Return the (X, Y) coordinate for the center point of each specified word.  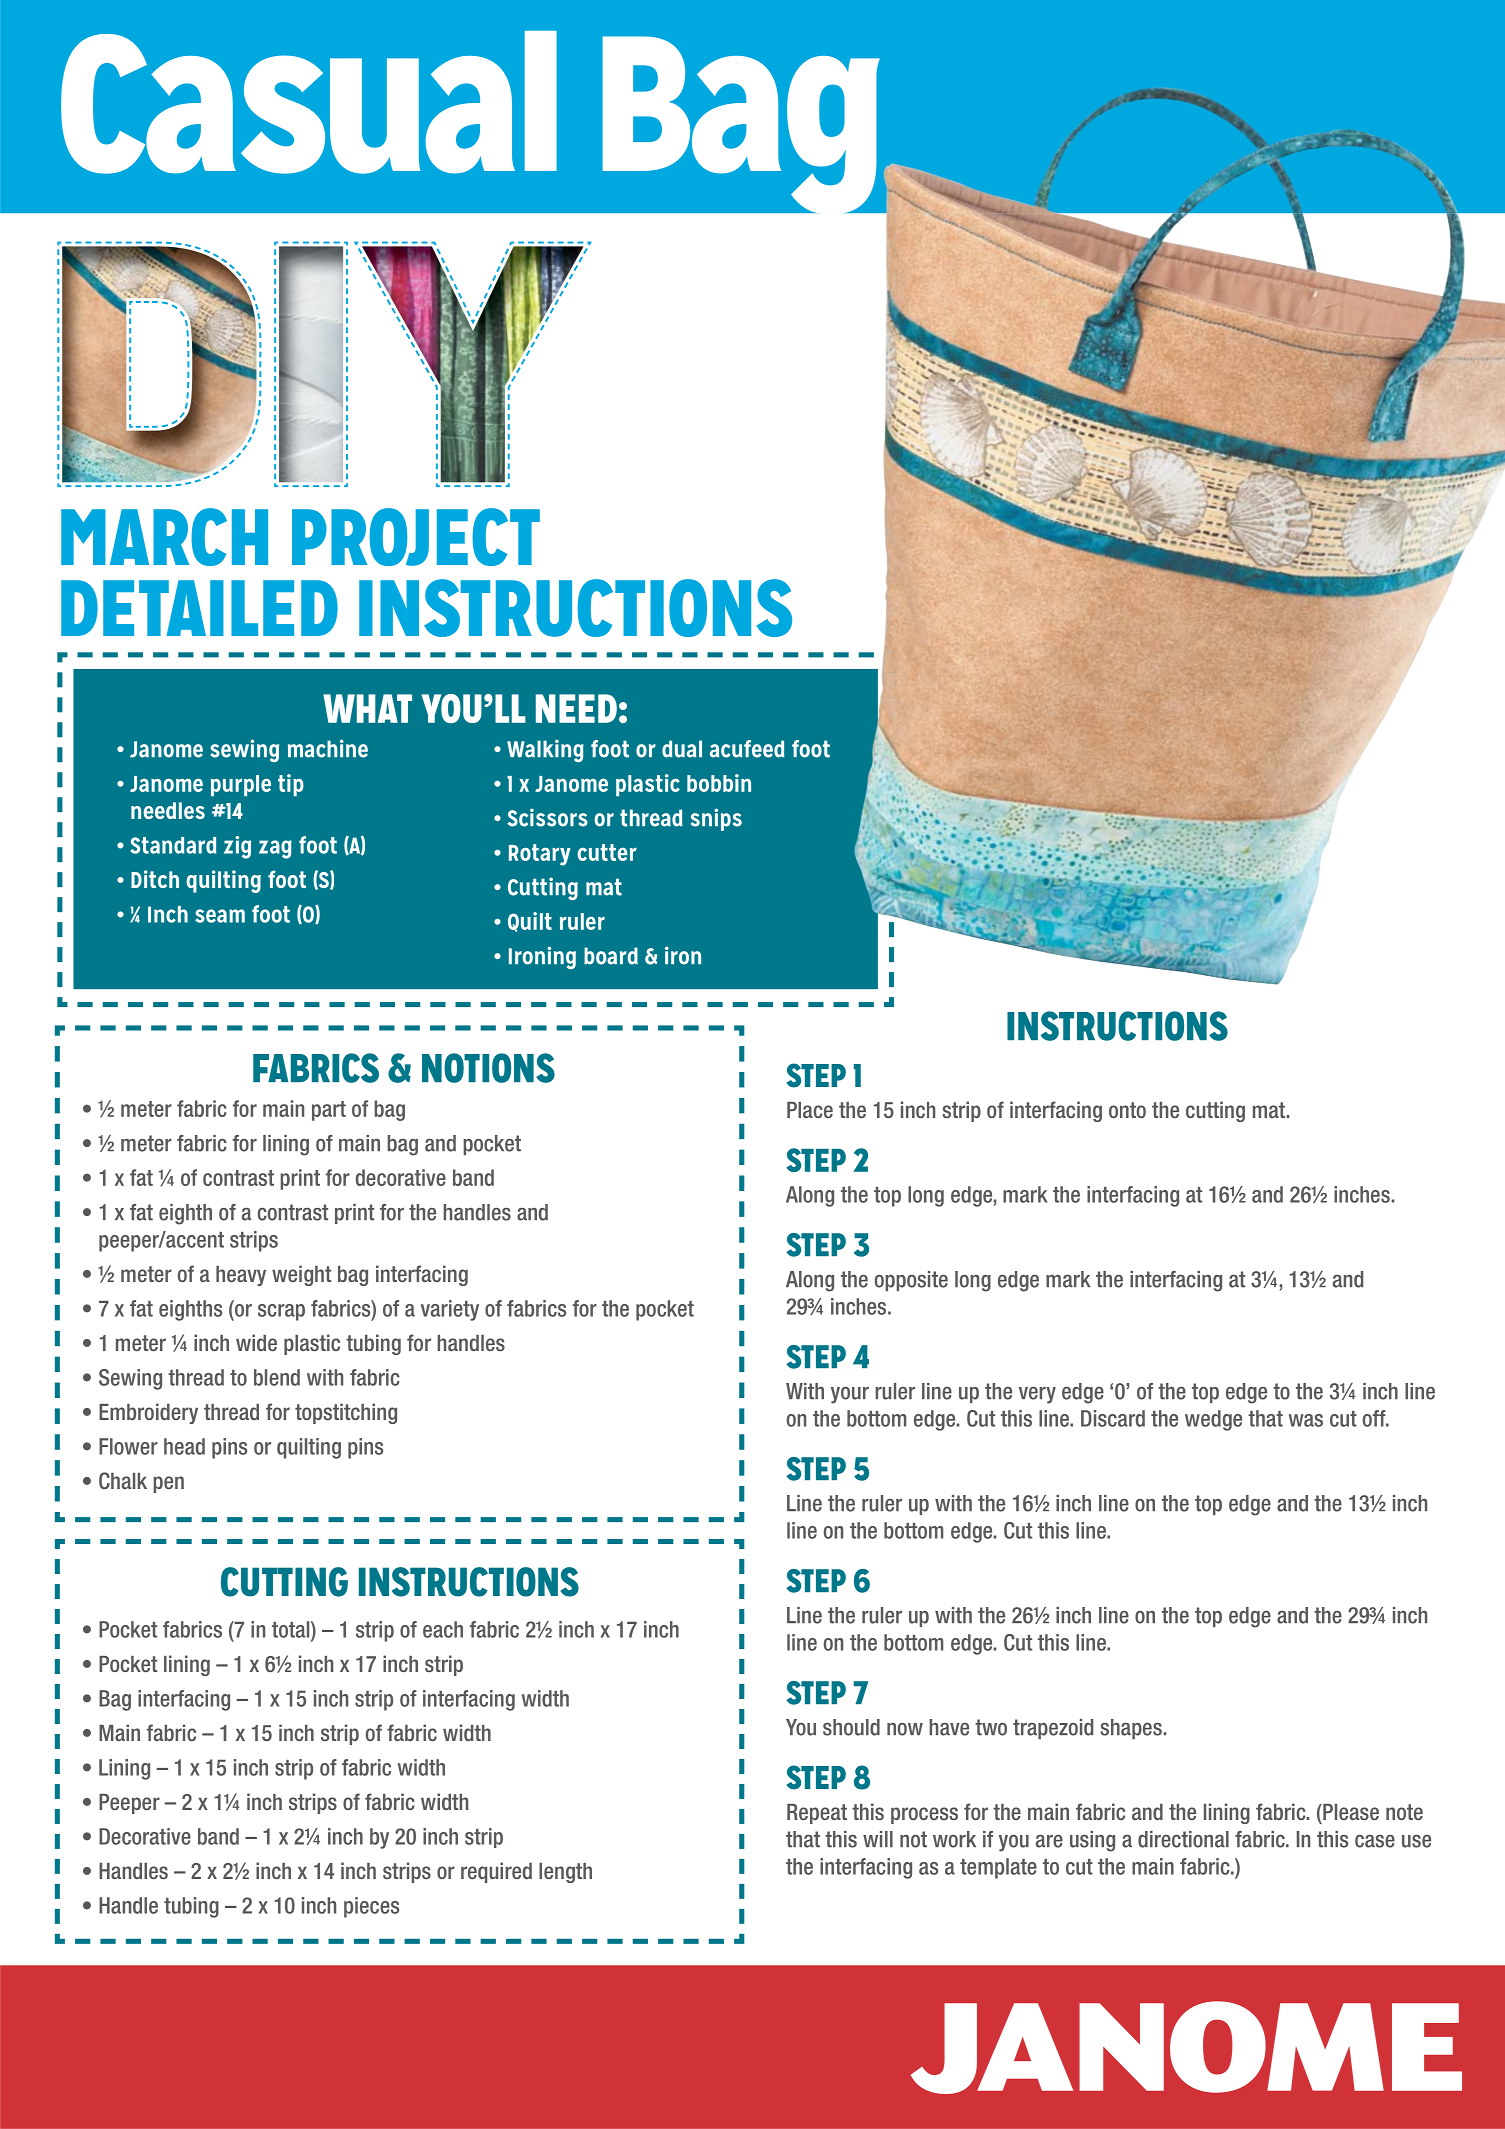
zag (275, 849)
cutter (607, 852)
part (329, 1111)
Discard (1113, 1418)
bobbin (719, 783)
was (1306, 1420)
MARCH (164, 537)
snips (716, 819)
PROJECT (416, 537)
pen (168, 1484)
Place (810, 1110)
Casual (309, 102)
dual (682, 749)
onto (1127, 1110)
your (850, 1395)
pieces (371, 1907)
